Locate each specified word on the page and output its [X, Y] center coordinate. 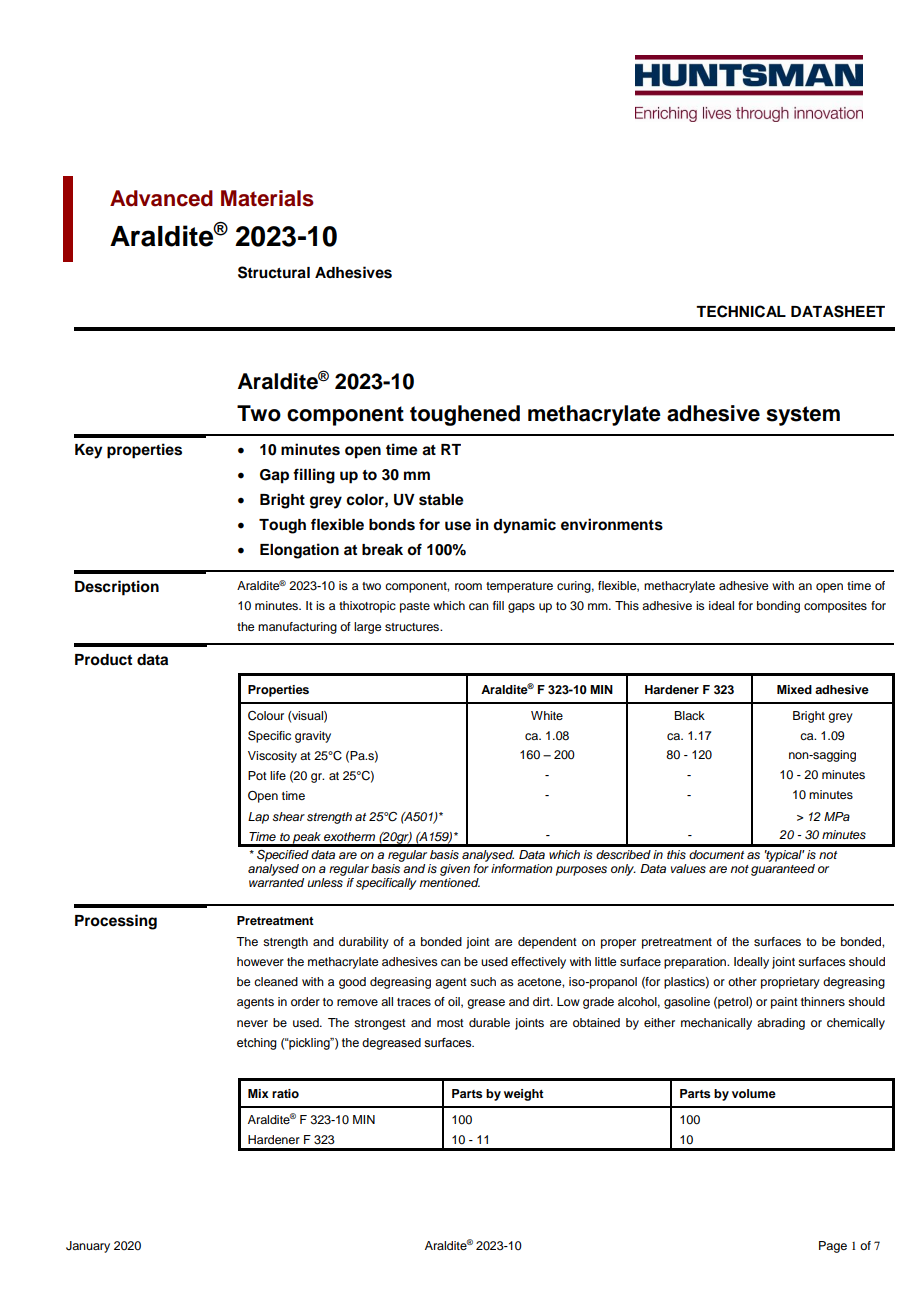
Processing [116, 922]
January [88, 1247]
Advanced [161, 198]
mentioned [449, 882]
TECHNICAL [741, 311]
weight [524, 1095]
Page [833, 1247]
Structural [274, 272]
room [468, 586]
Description [117, 588]
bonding [778, 607]
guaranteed [783, 870]
